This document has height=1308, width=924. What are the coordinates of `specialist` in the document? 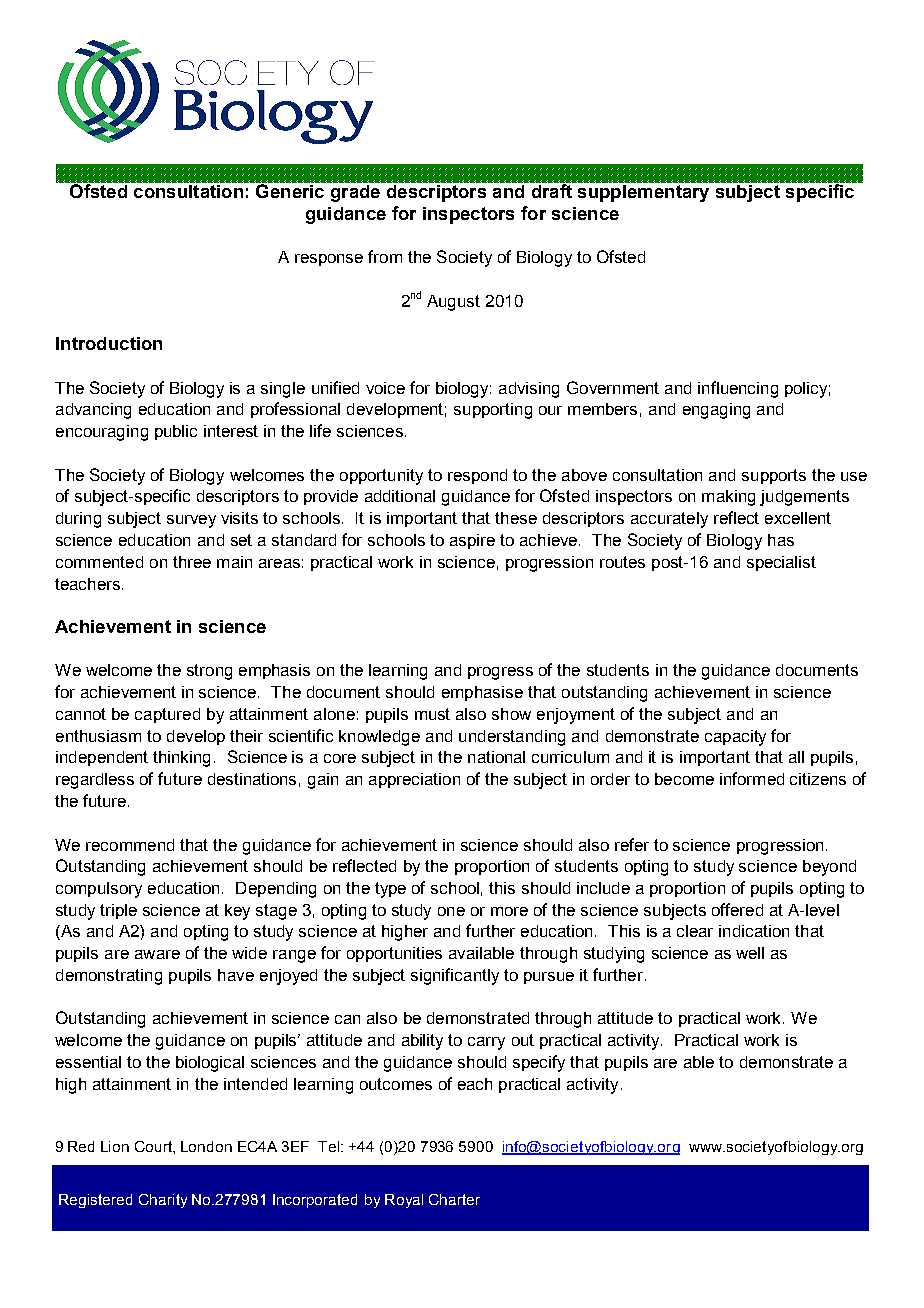 It's located at (781, 563).
